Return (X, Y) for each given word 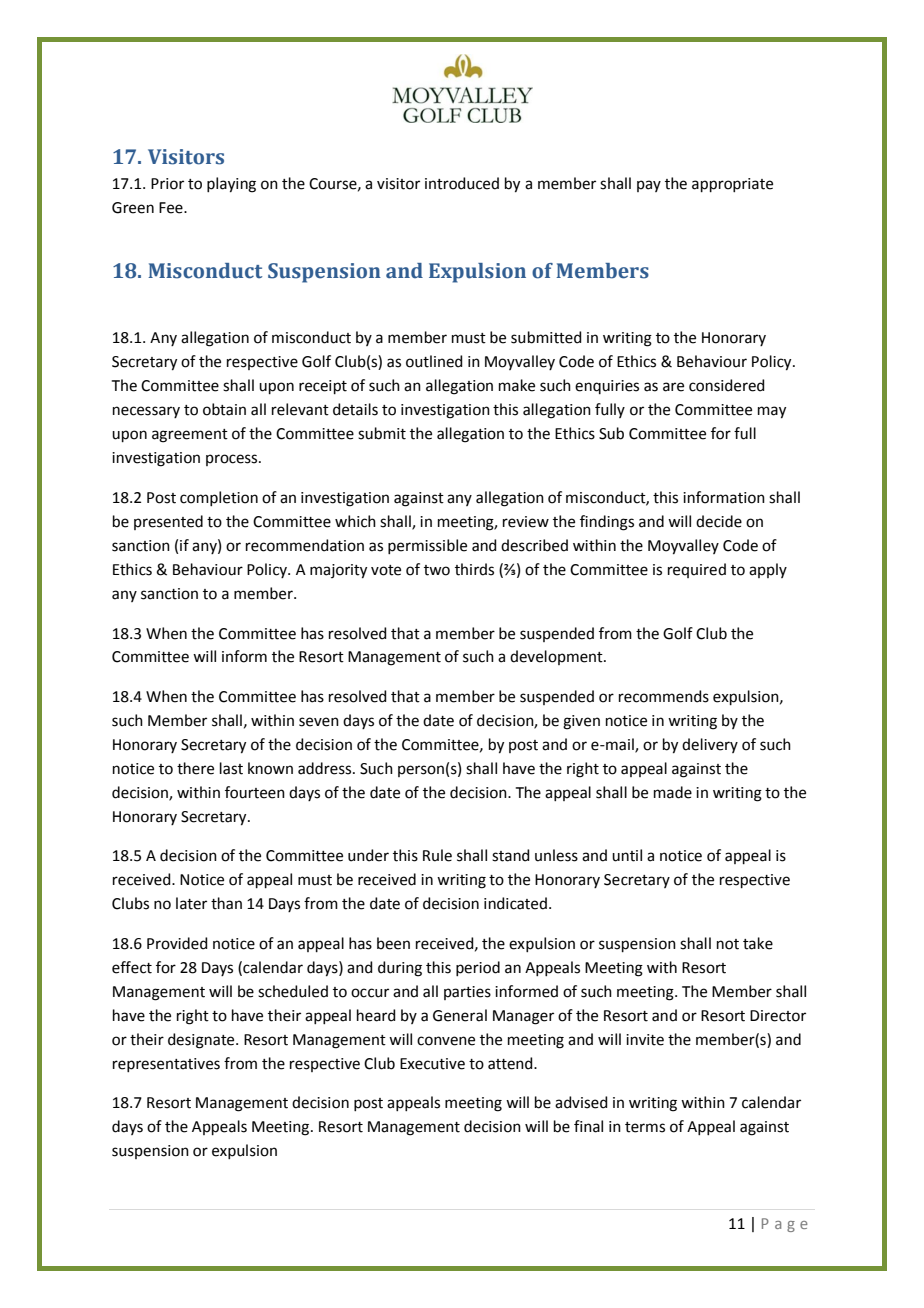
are (673, 387)
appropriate (732, 185)
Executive (432, 1064)
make (517, 385)
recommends (664, 696)
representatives (166, 1065)
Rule (437, 855)
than (226, 903)
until (627, 855)
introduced (462, 183)
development (557, 657)
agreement (190, 436)
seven (319, 722)
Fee (172, 208)
